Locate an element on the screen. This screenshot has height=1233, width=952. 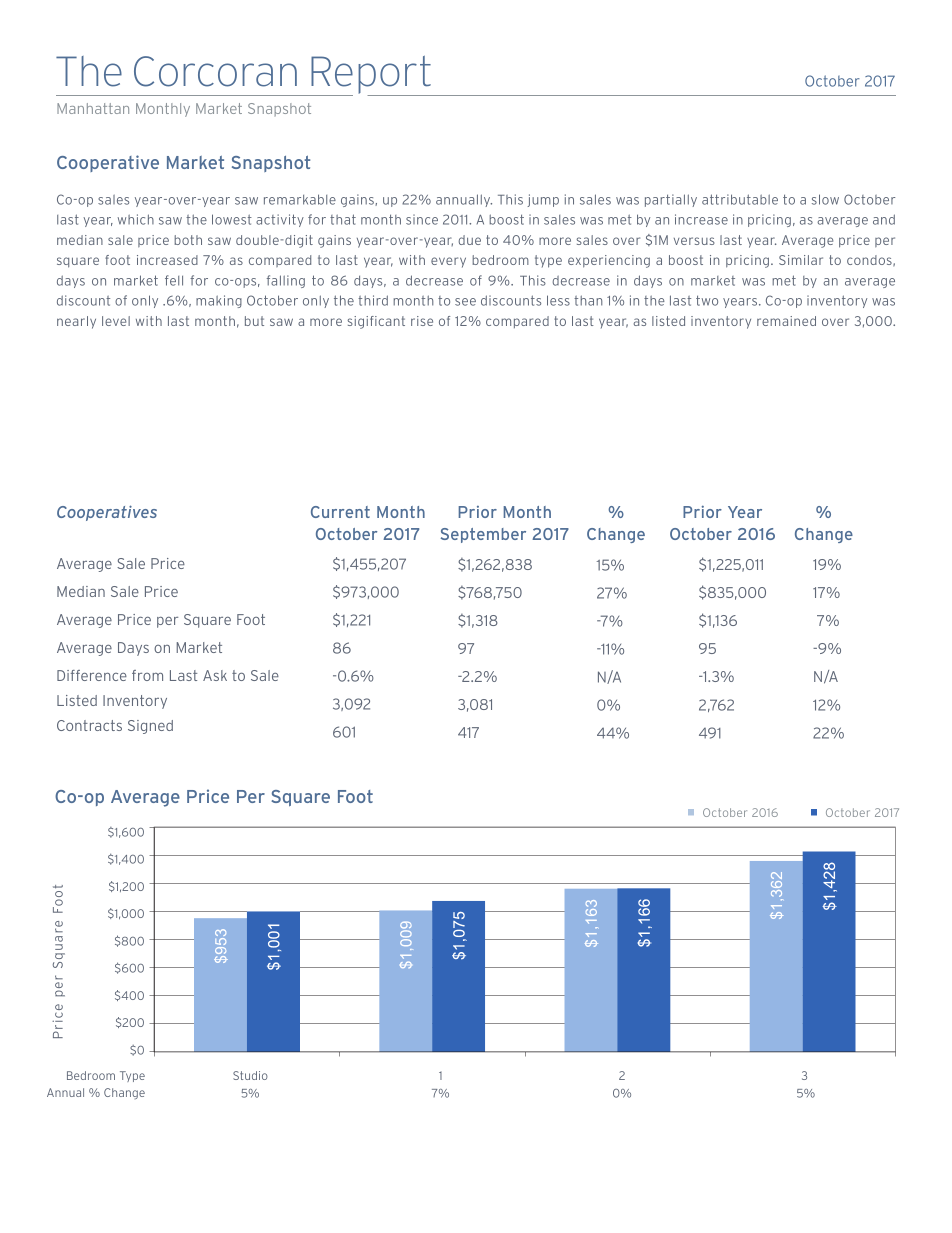
Studio is located at coordinates (250, 1075).
